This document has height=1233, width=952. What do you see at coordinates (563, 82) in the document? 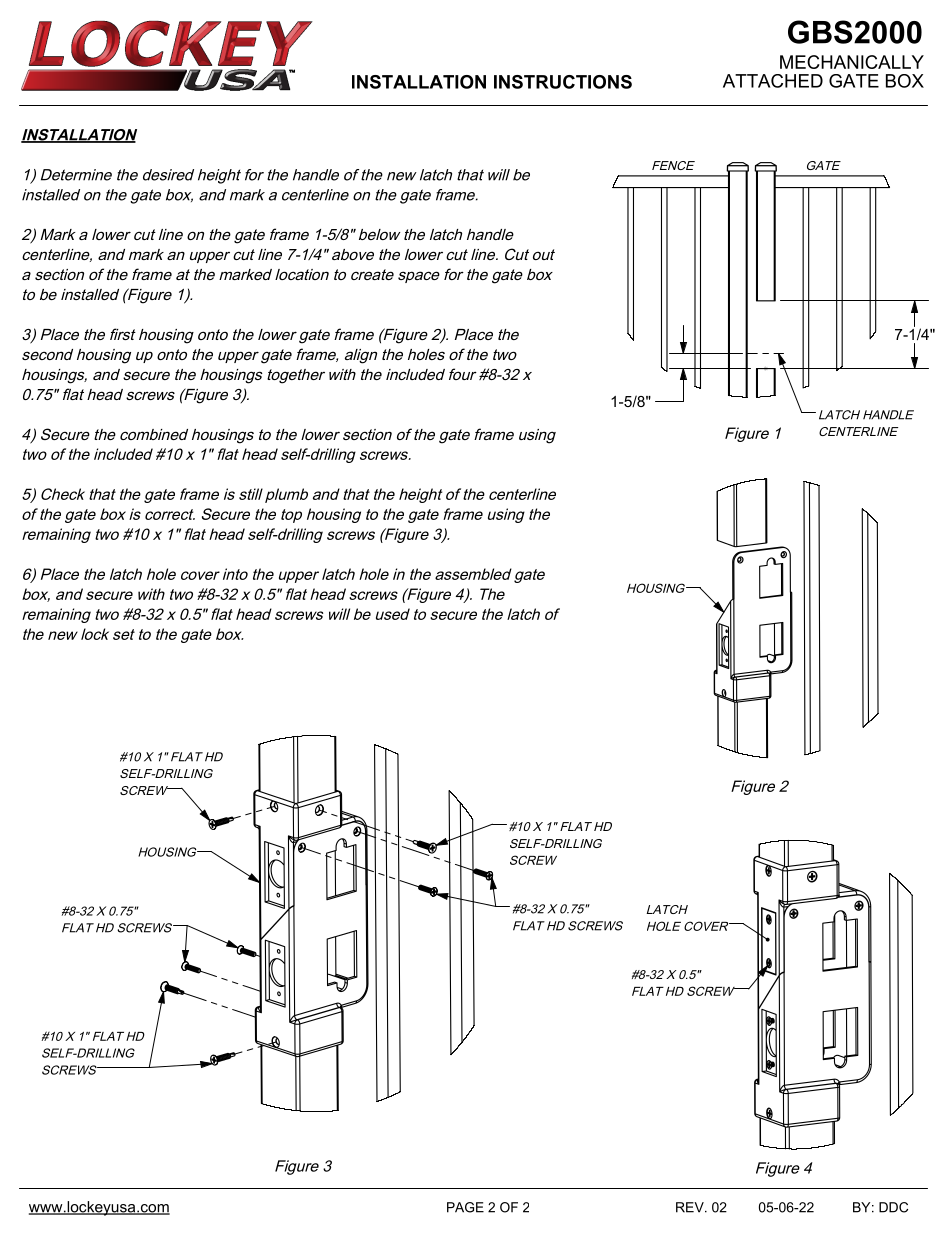
I see `INSTRUCTIONS` at bounding box center [563, 82].
